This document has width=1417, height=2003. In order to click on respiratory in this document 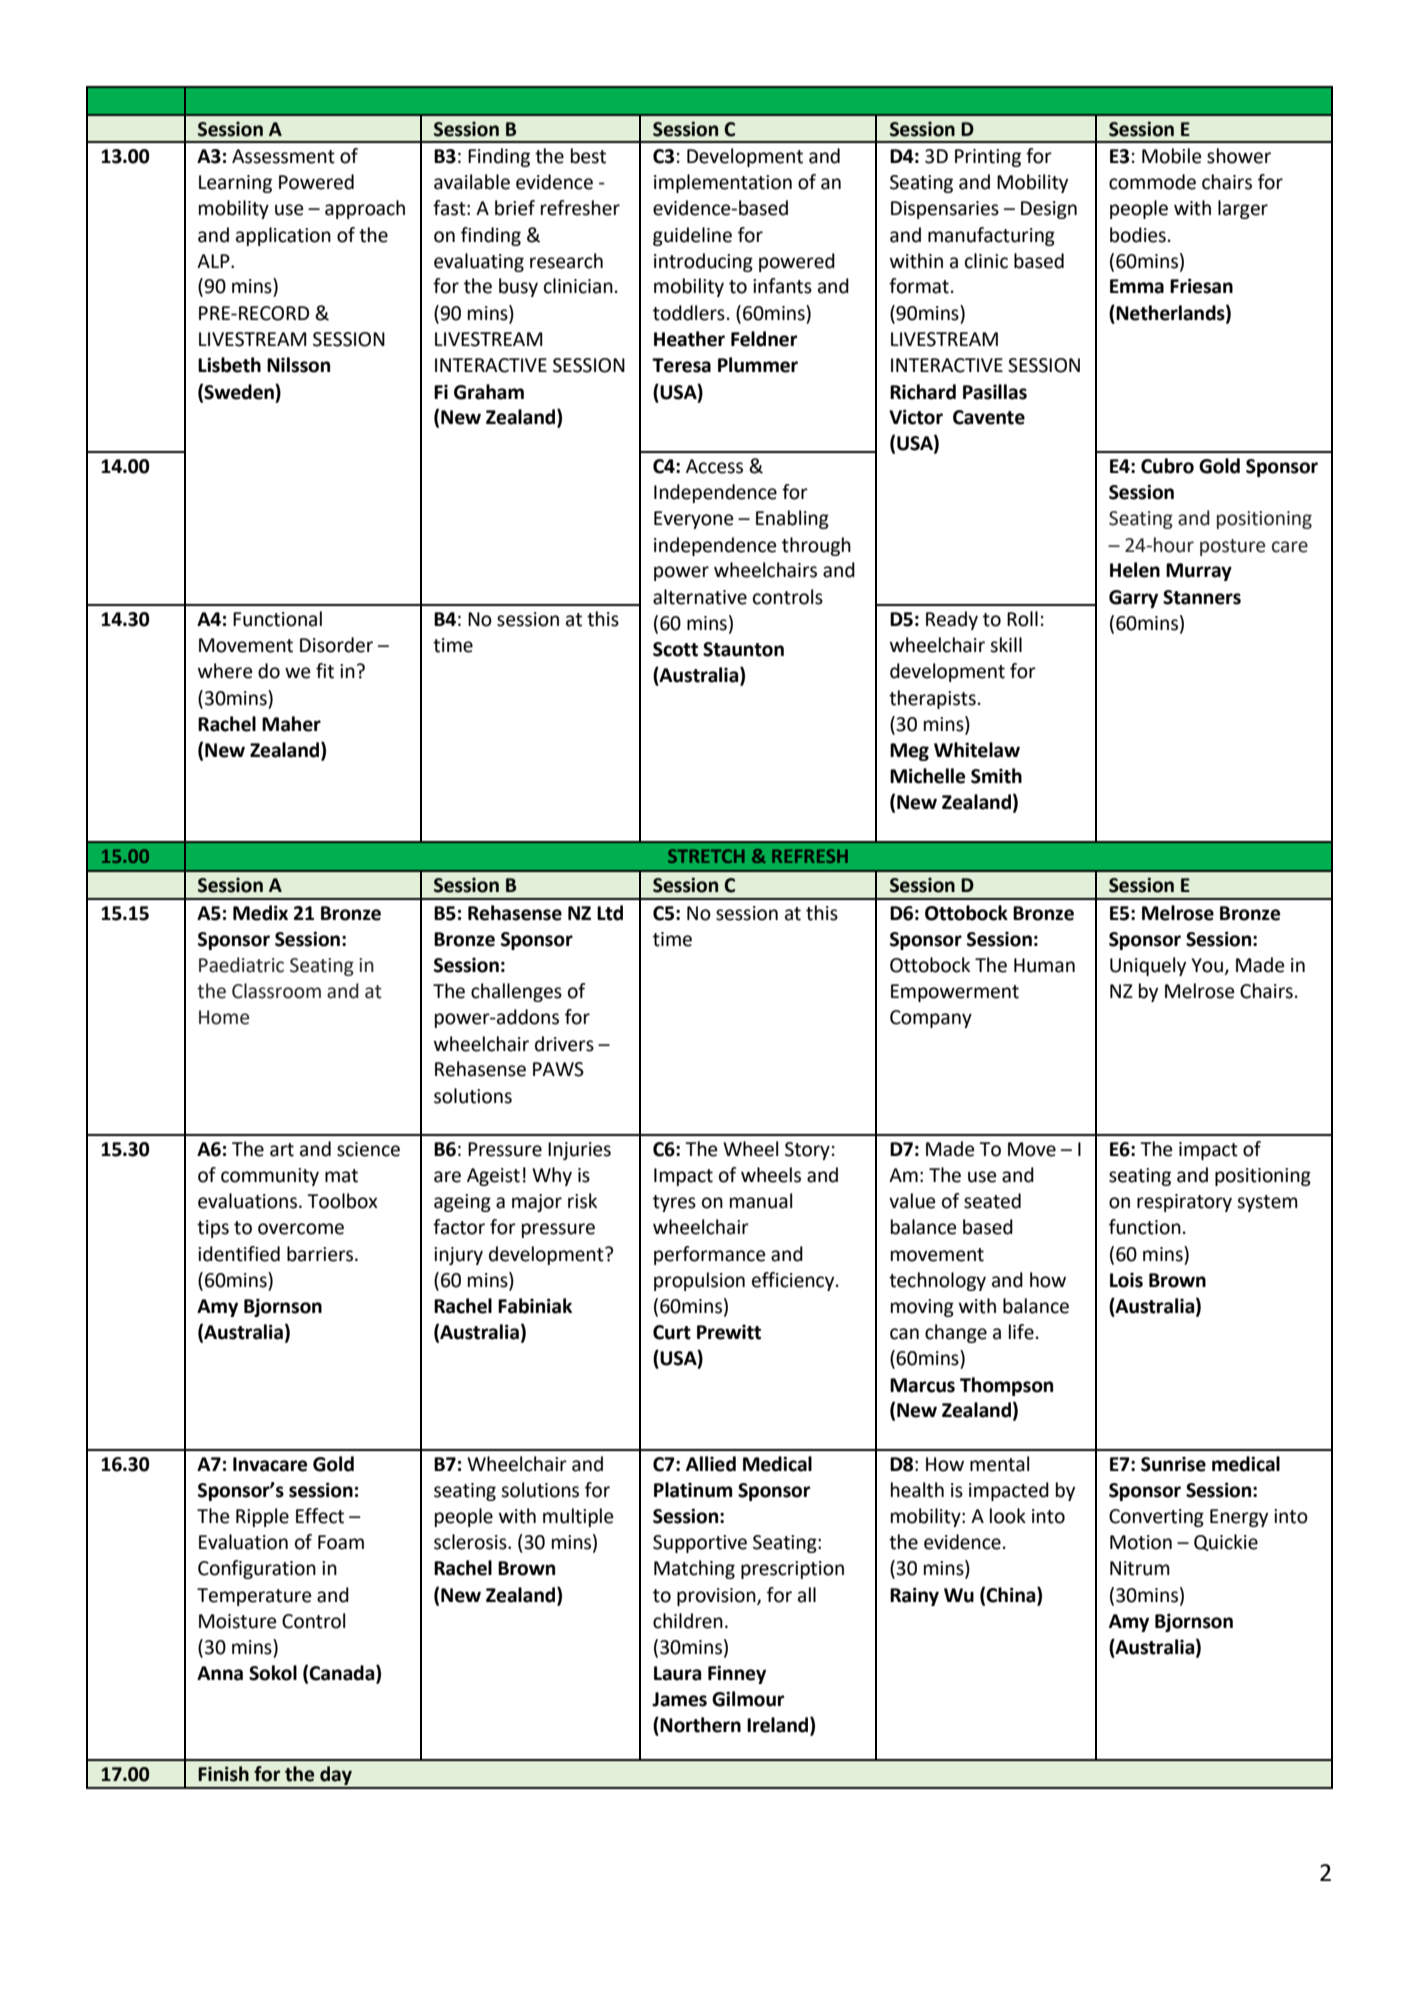, I will do `click(1184, 1203)`.
